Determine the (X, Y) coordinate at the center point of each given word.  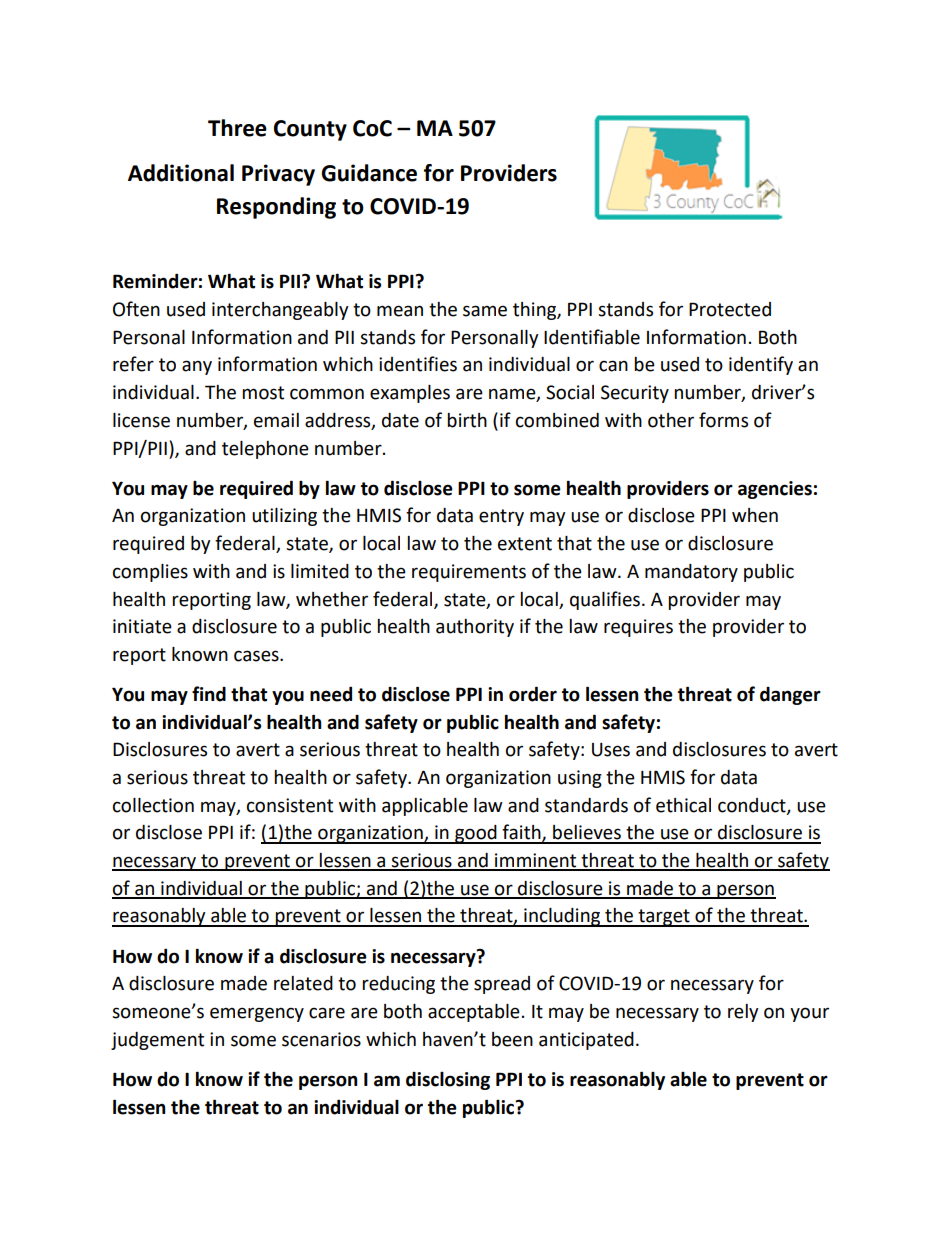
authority (475, 628)
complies (150, 573)
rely (743, 1013)
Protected (730, 309)
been (512, 1039)
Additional (181, 173)
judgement (157, 1041)
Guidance (369, 173)
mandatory (691, 573)
